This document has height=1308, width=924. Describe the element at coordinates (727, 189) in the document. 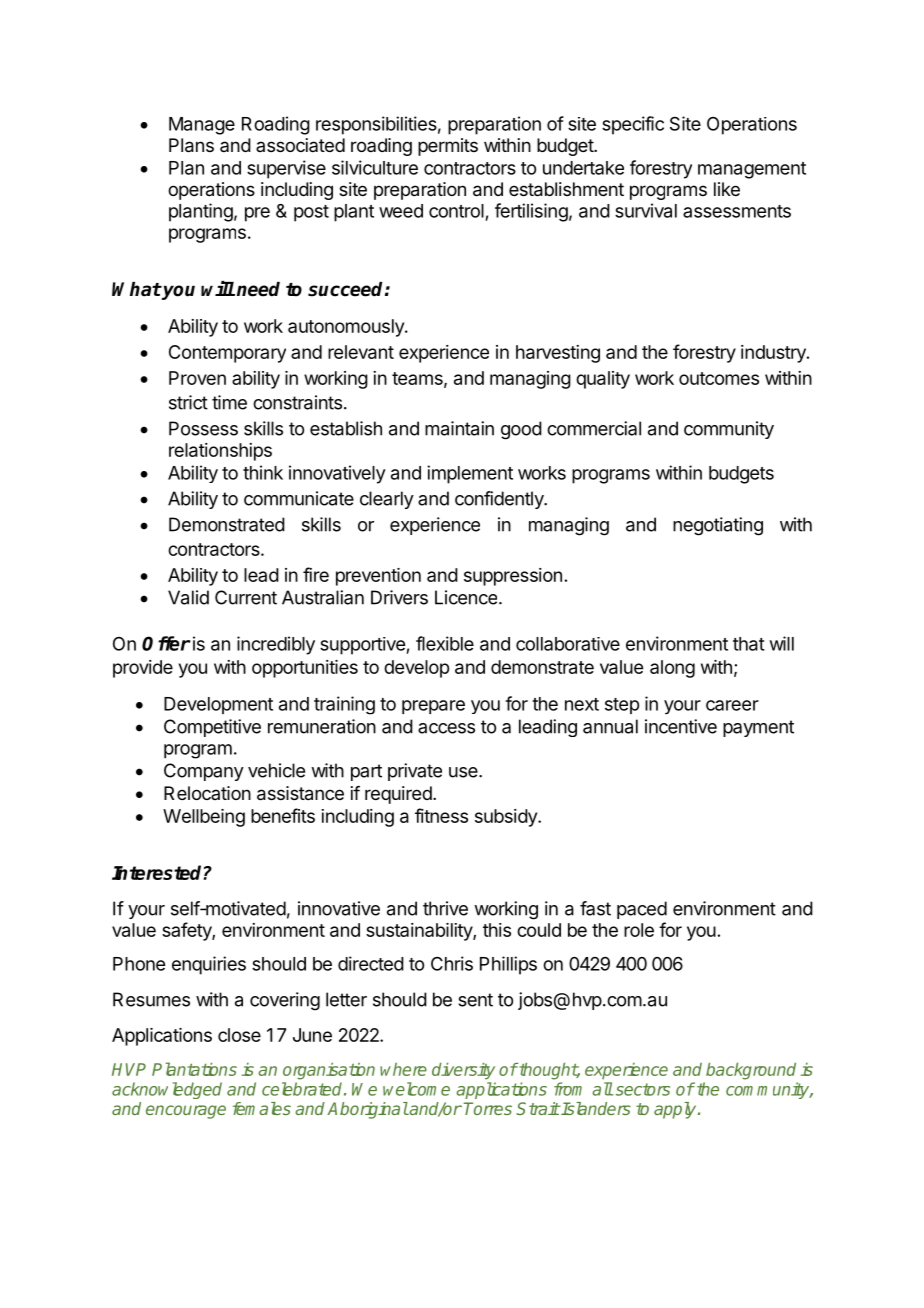

I see `like` at that location.
